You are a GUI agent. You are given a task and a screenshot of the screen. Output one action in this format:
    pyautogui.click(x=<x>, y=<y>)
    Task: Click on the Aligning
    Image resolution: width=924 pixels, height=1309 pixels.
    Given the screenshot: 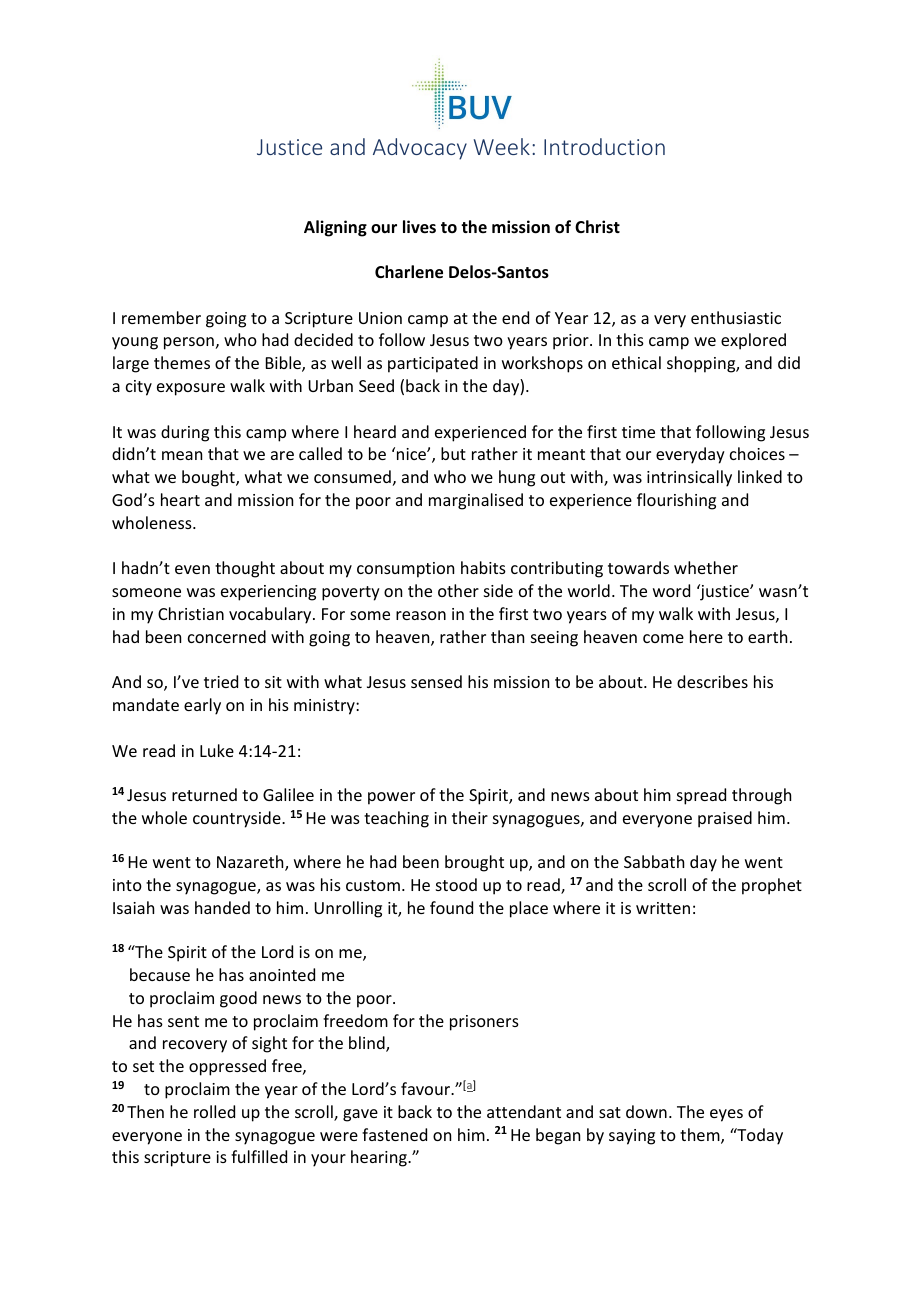 What is the action you would take?
    pyautogui.click(x=335, y=228)
